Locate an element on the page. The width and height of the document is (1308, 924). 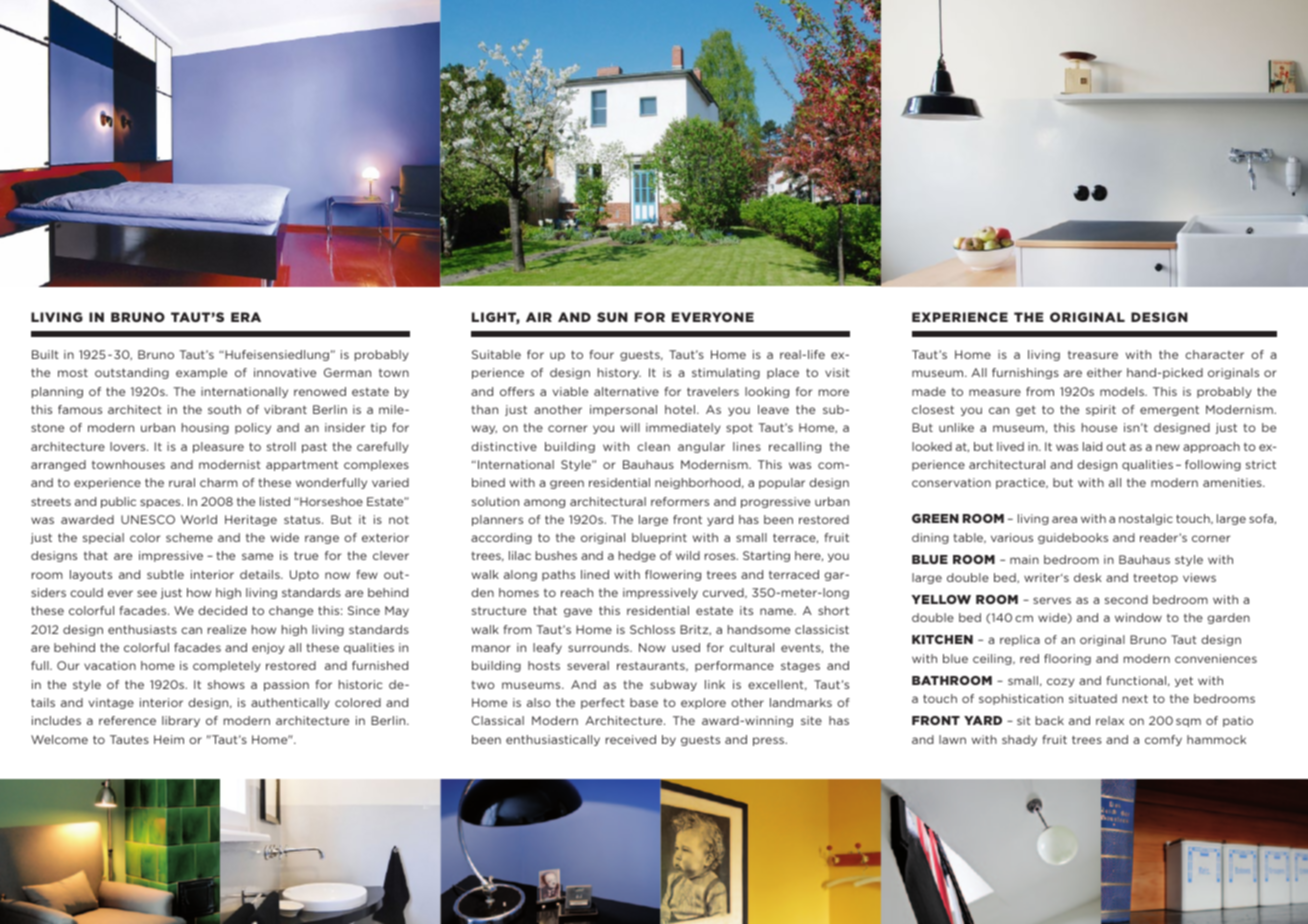
Built is located at coordinates (45, 354).
